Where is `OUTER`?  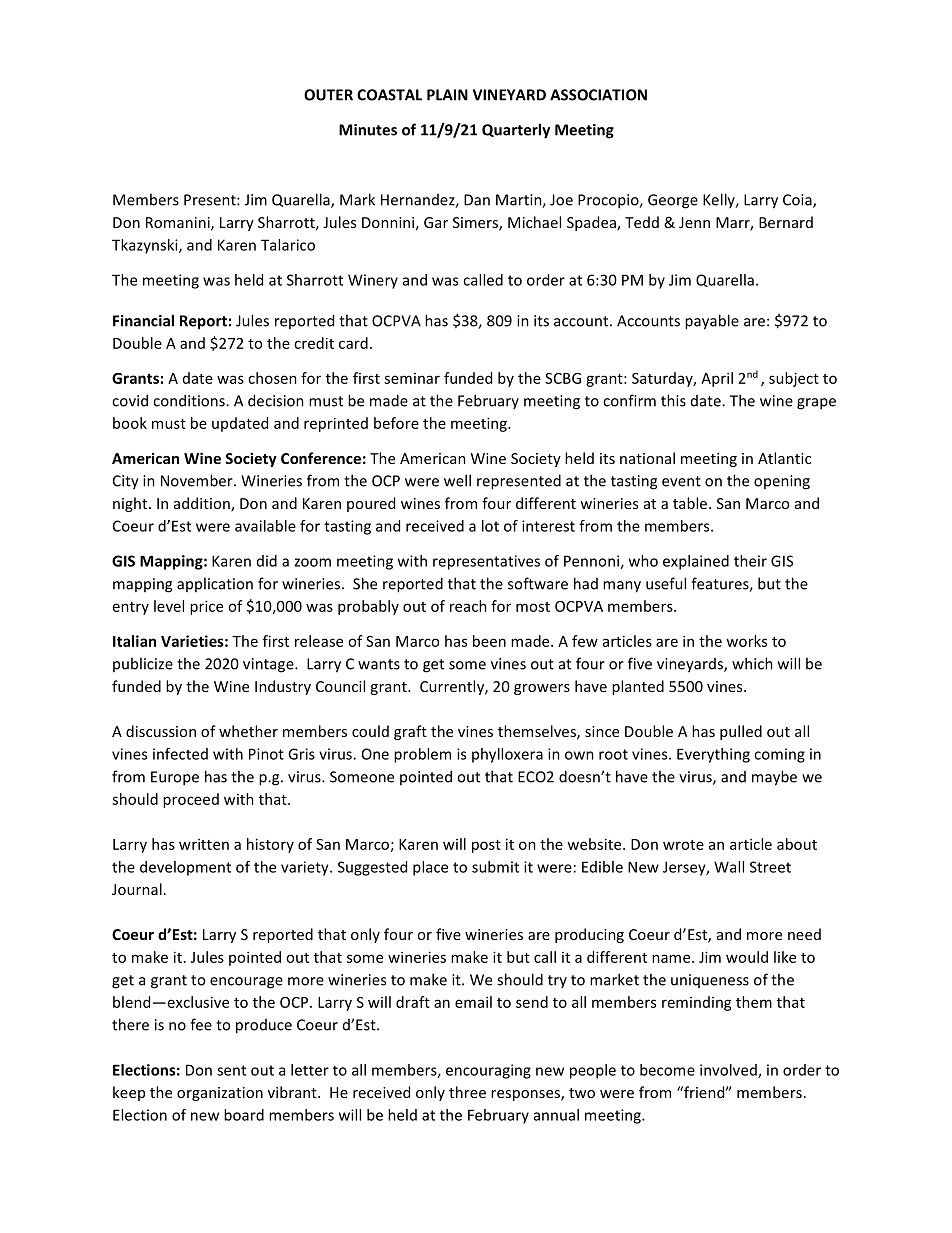 OUTER is located at coordinates (328, 95).
